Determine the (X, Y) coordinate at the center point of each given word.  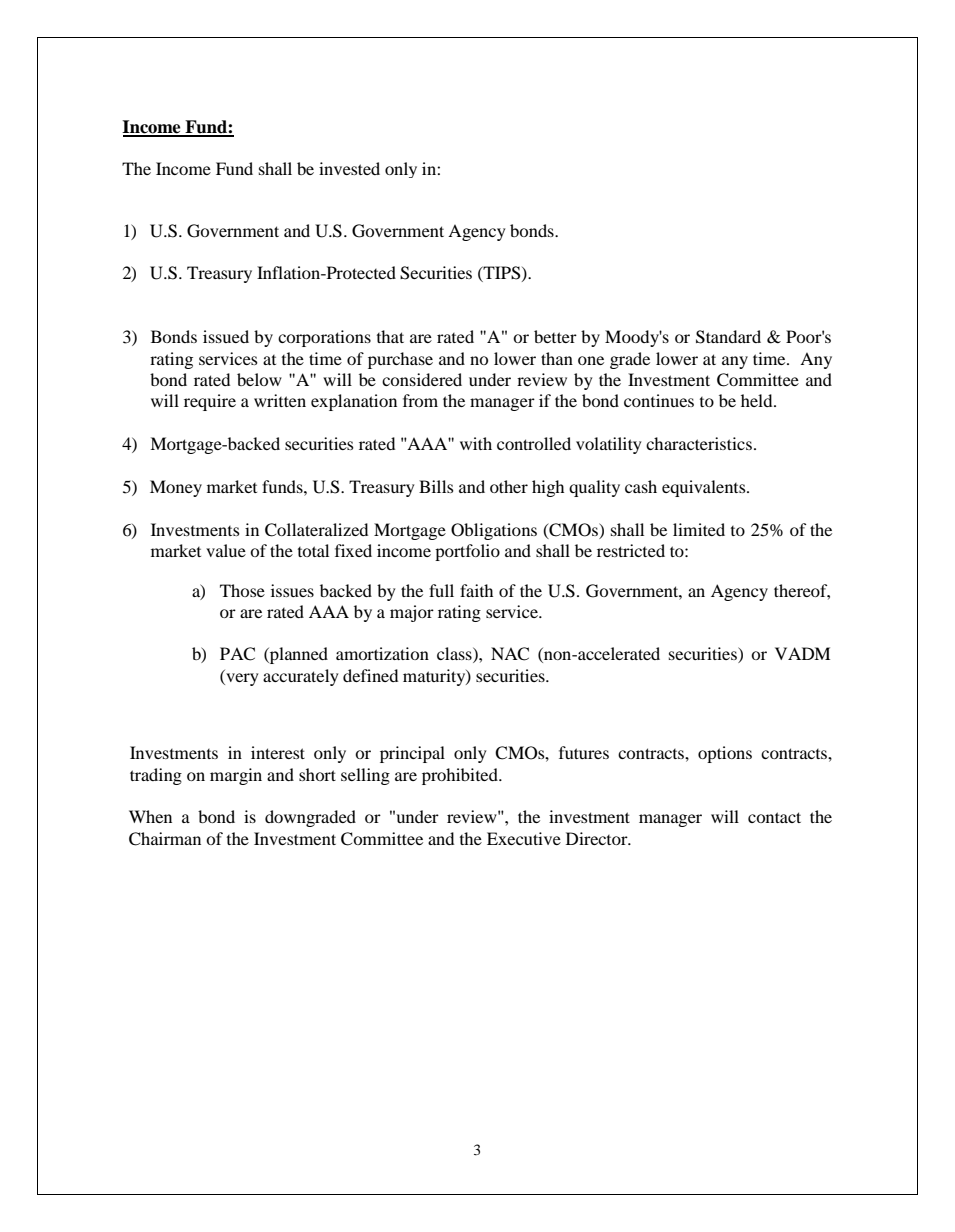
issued (226, 336)
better (555, 336)
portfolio (467, 552)
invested (349, 168)
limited (699, 529)
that (390, 336)
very (241, 679)
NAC (510, 654)
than (557, 358)
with (476, 443)
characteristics (699, 443)
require (210, 402)
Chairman (165, 839)
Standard (728, 337)
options (725, 754)
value (226, 550)
